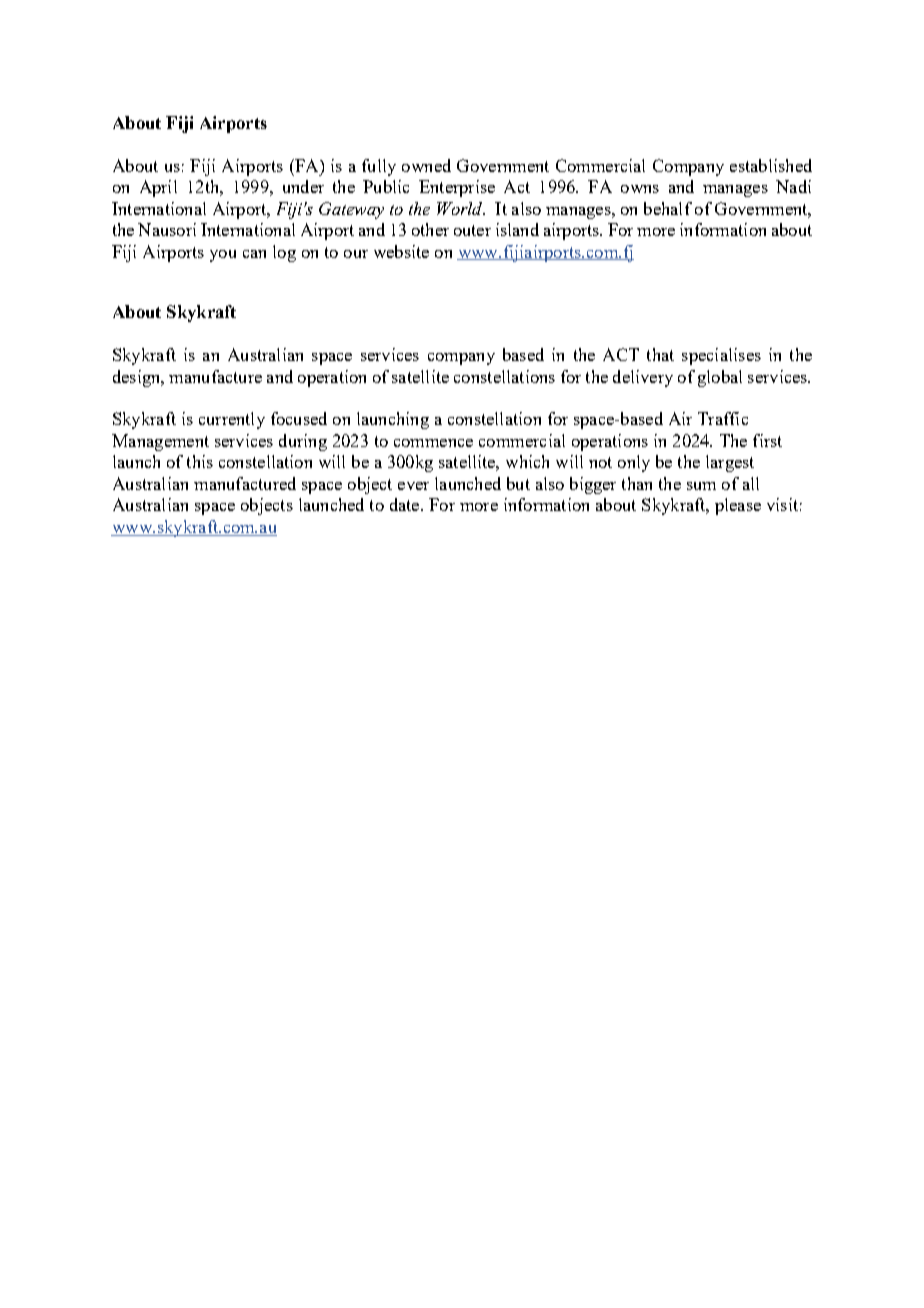 This document has width=924, height=1308. Describe the element at coordinates (668, 208) in the document. I see `behalf` at that location.
